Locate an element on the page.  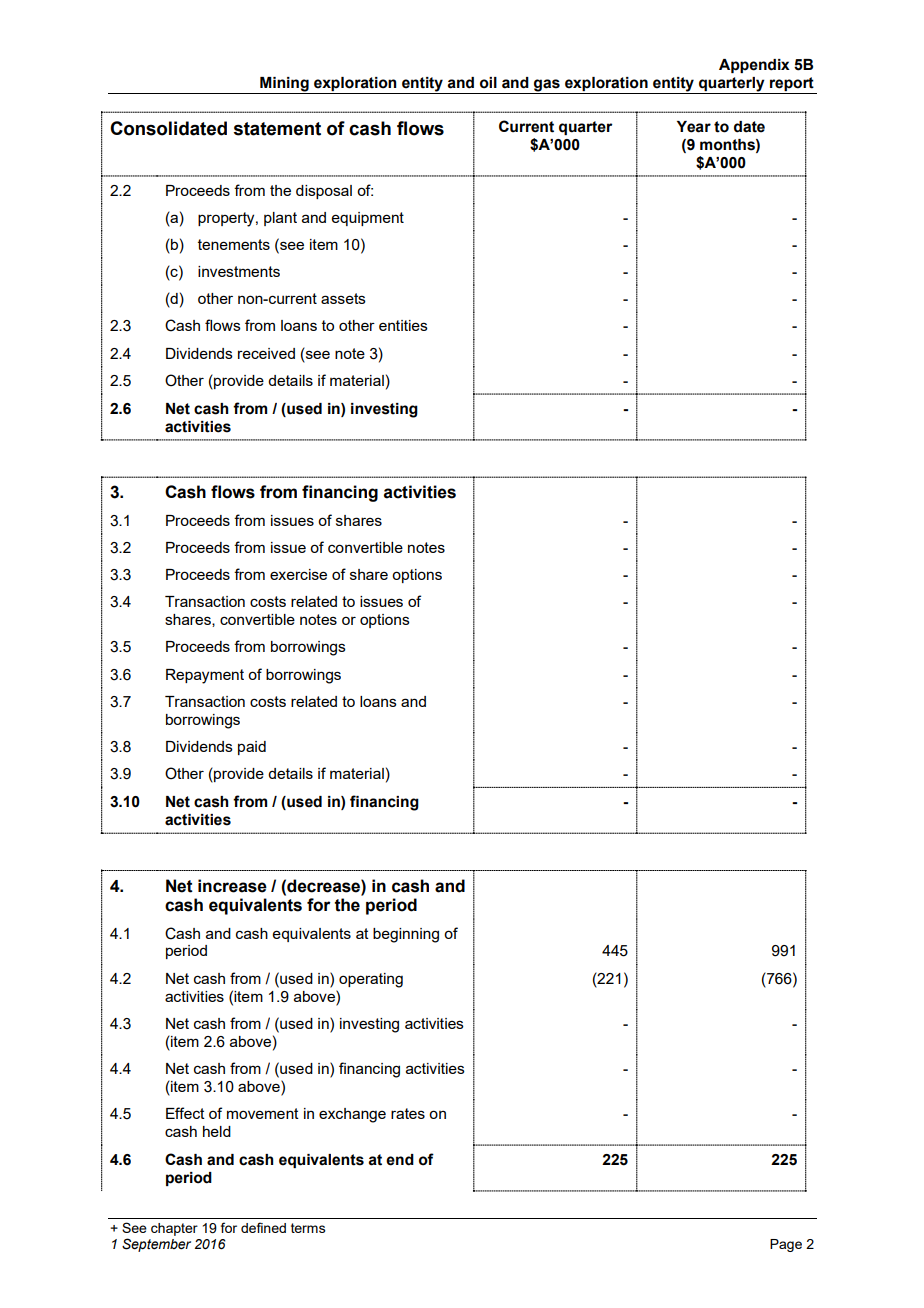
defined is located at coordinates (263, 1227).
